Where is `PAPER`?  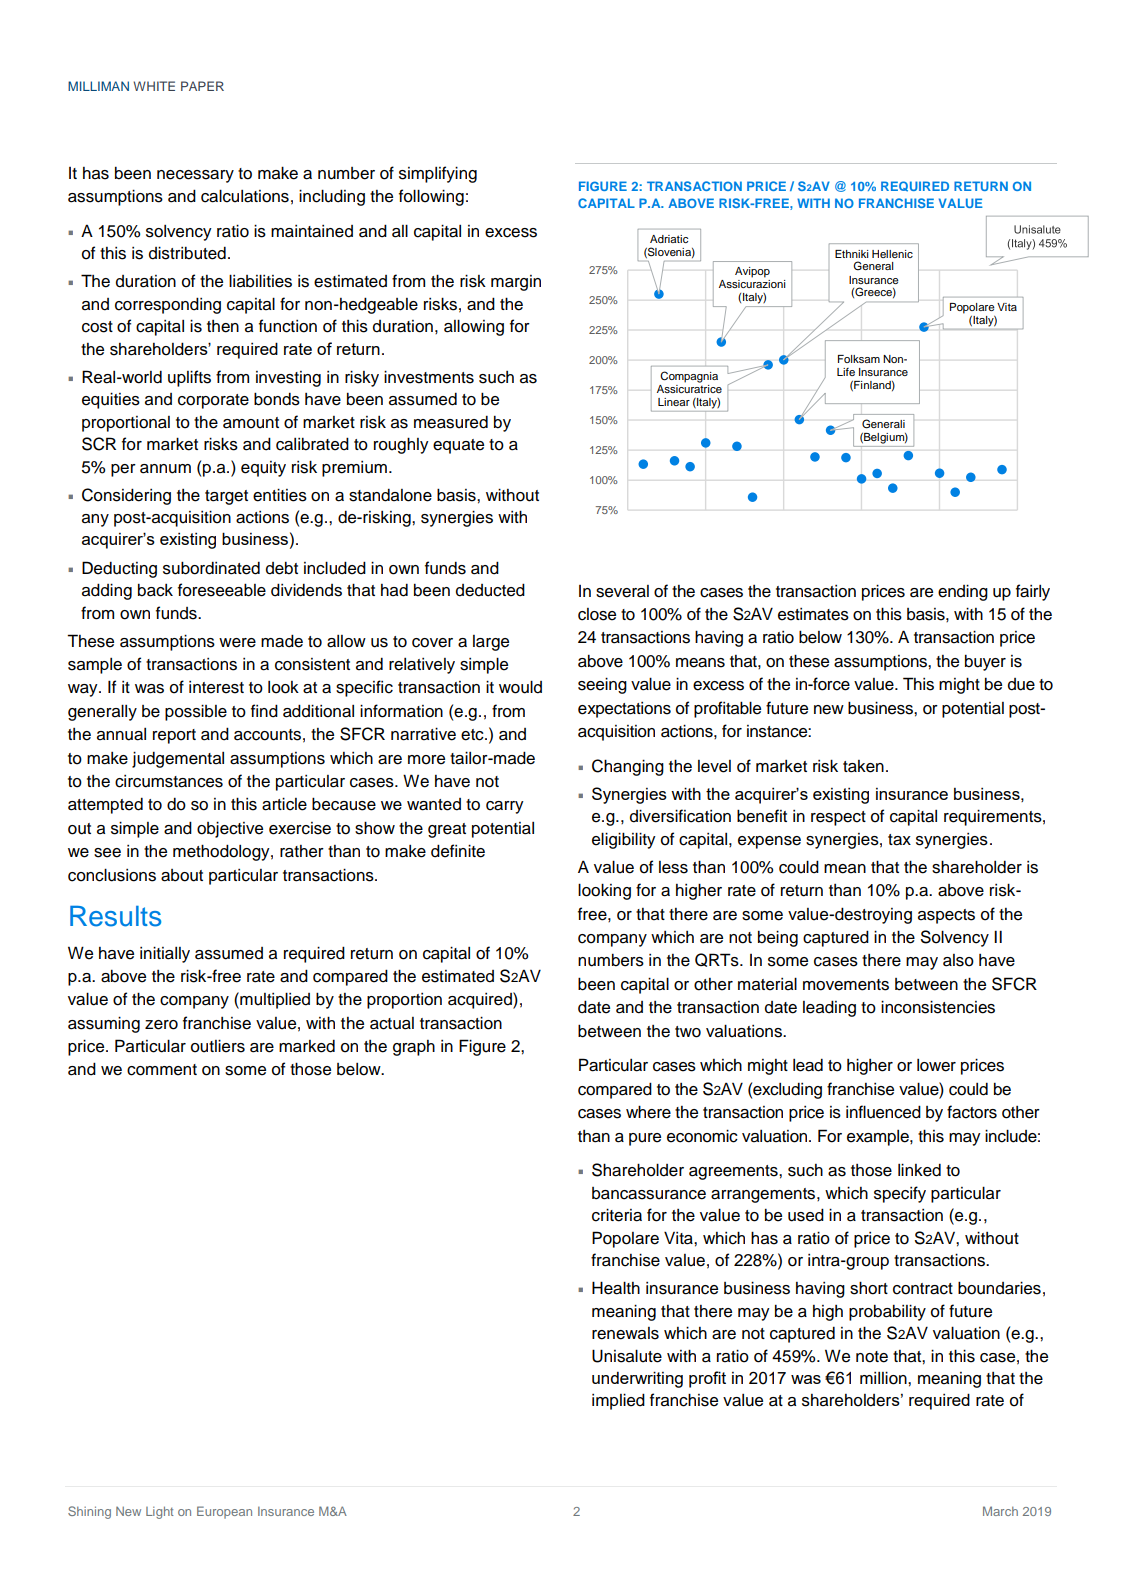 PAPER is located at coordinates (202, 86).
